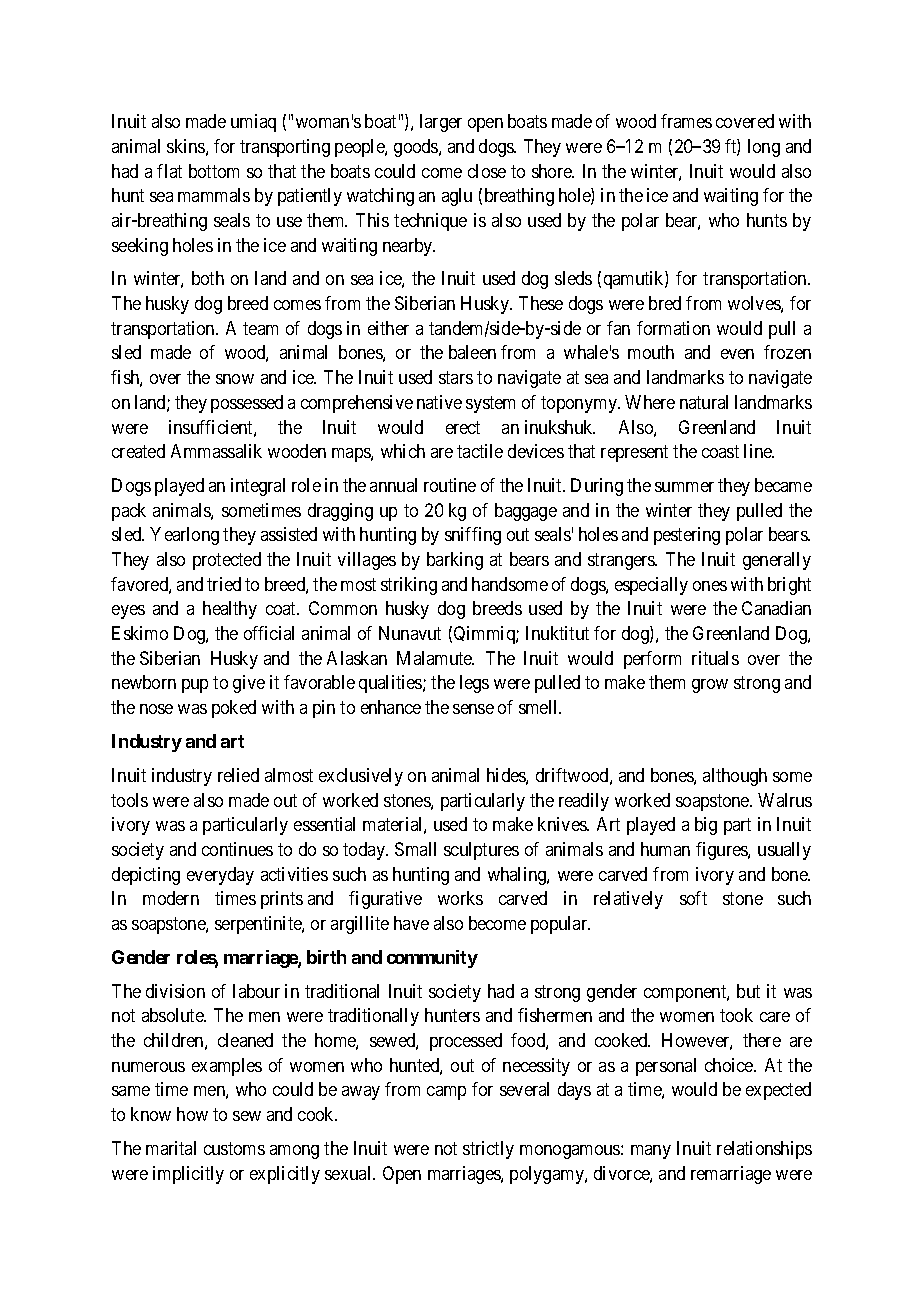  What do you see at coordinates (686, 121) in the screenshot?
I see `frames` at bounding box center [686, 121].
